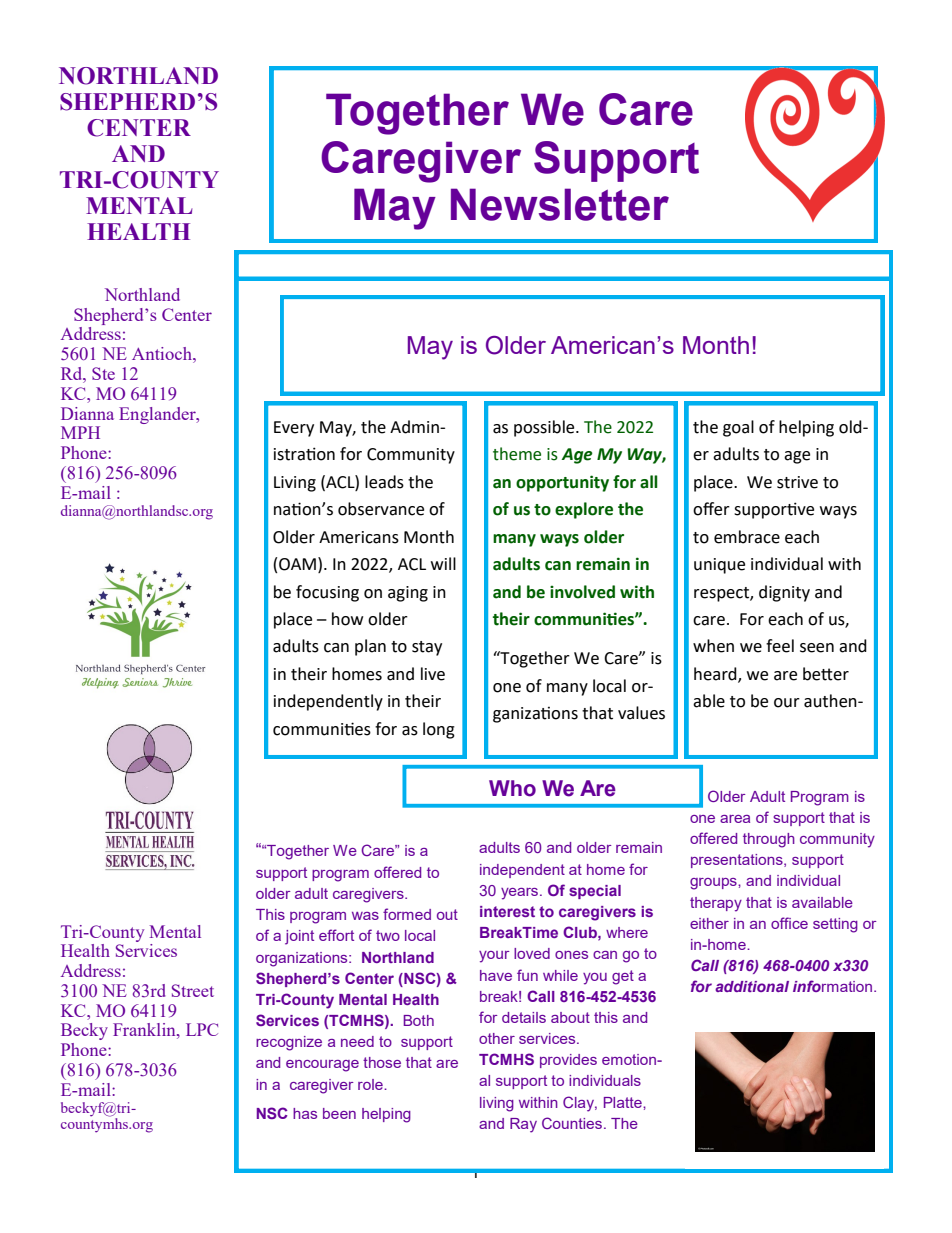  I want to click on goal, so click(738, 428).
